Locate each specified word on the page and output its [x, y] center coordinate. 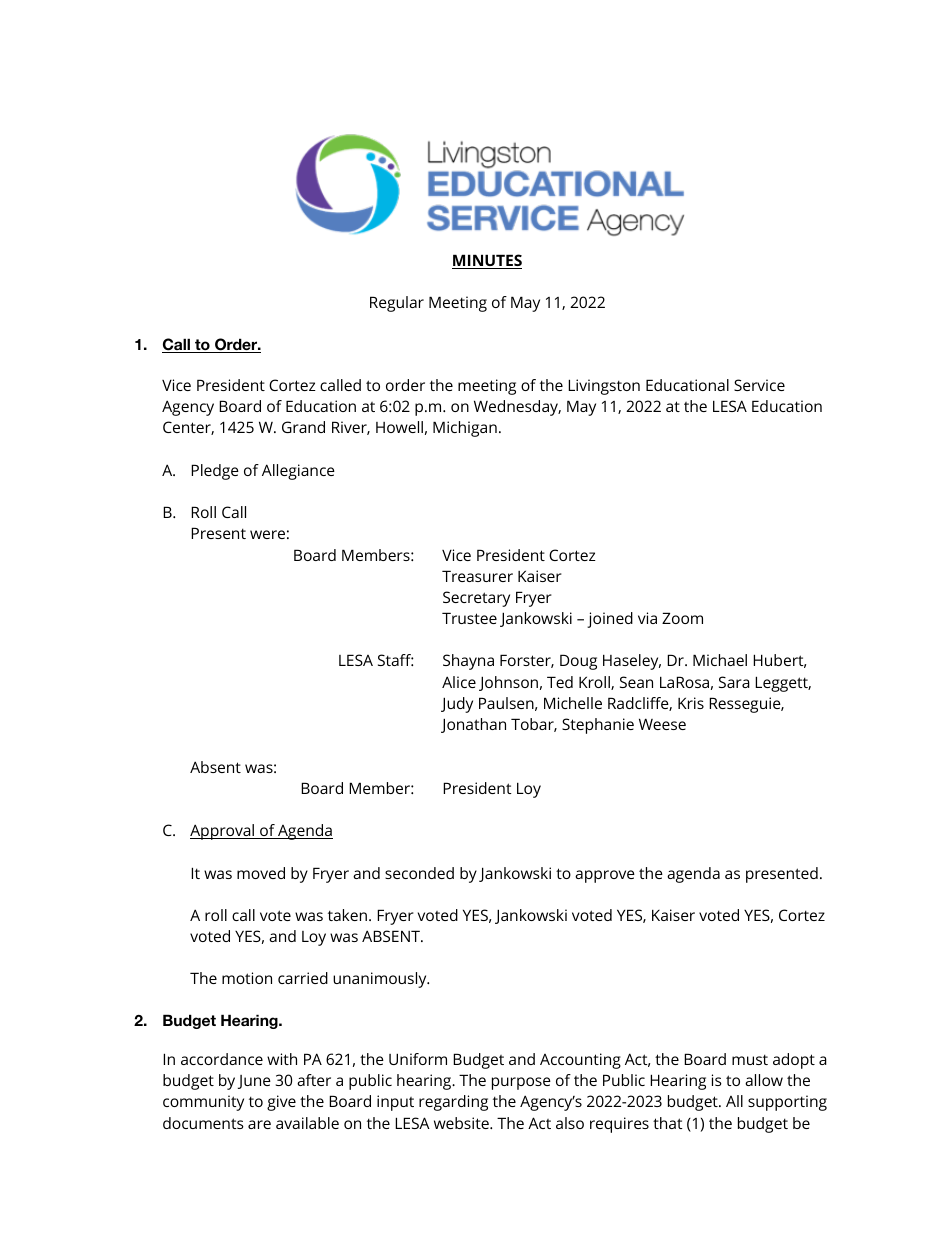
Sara [734, 682]
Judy [457, 705]
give [281, 1103]
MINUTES [487, 261]
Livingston [604, 387]
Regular [397, 304]
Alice [459, 682]
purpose [521, 1083]
